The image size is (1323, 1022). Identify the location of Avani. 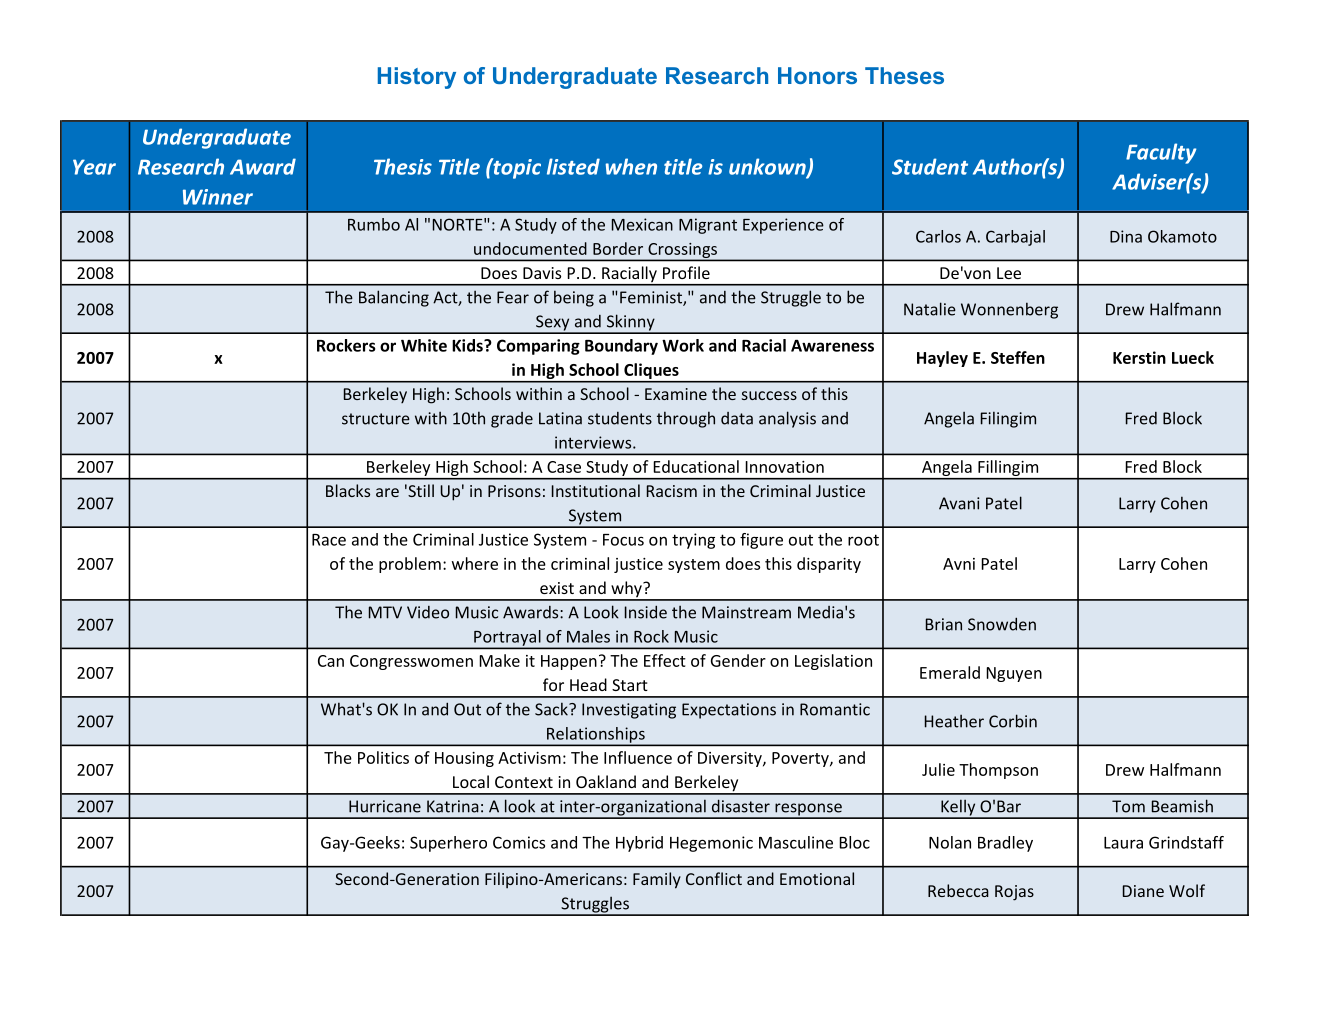
(959, 503).
